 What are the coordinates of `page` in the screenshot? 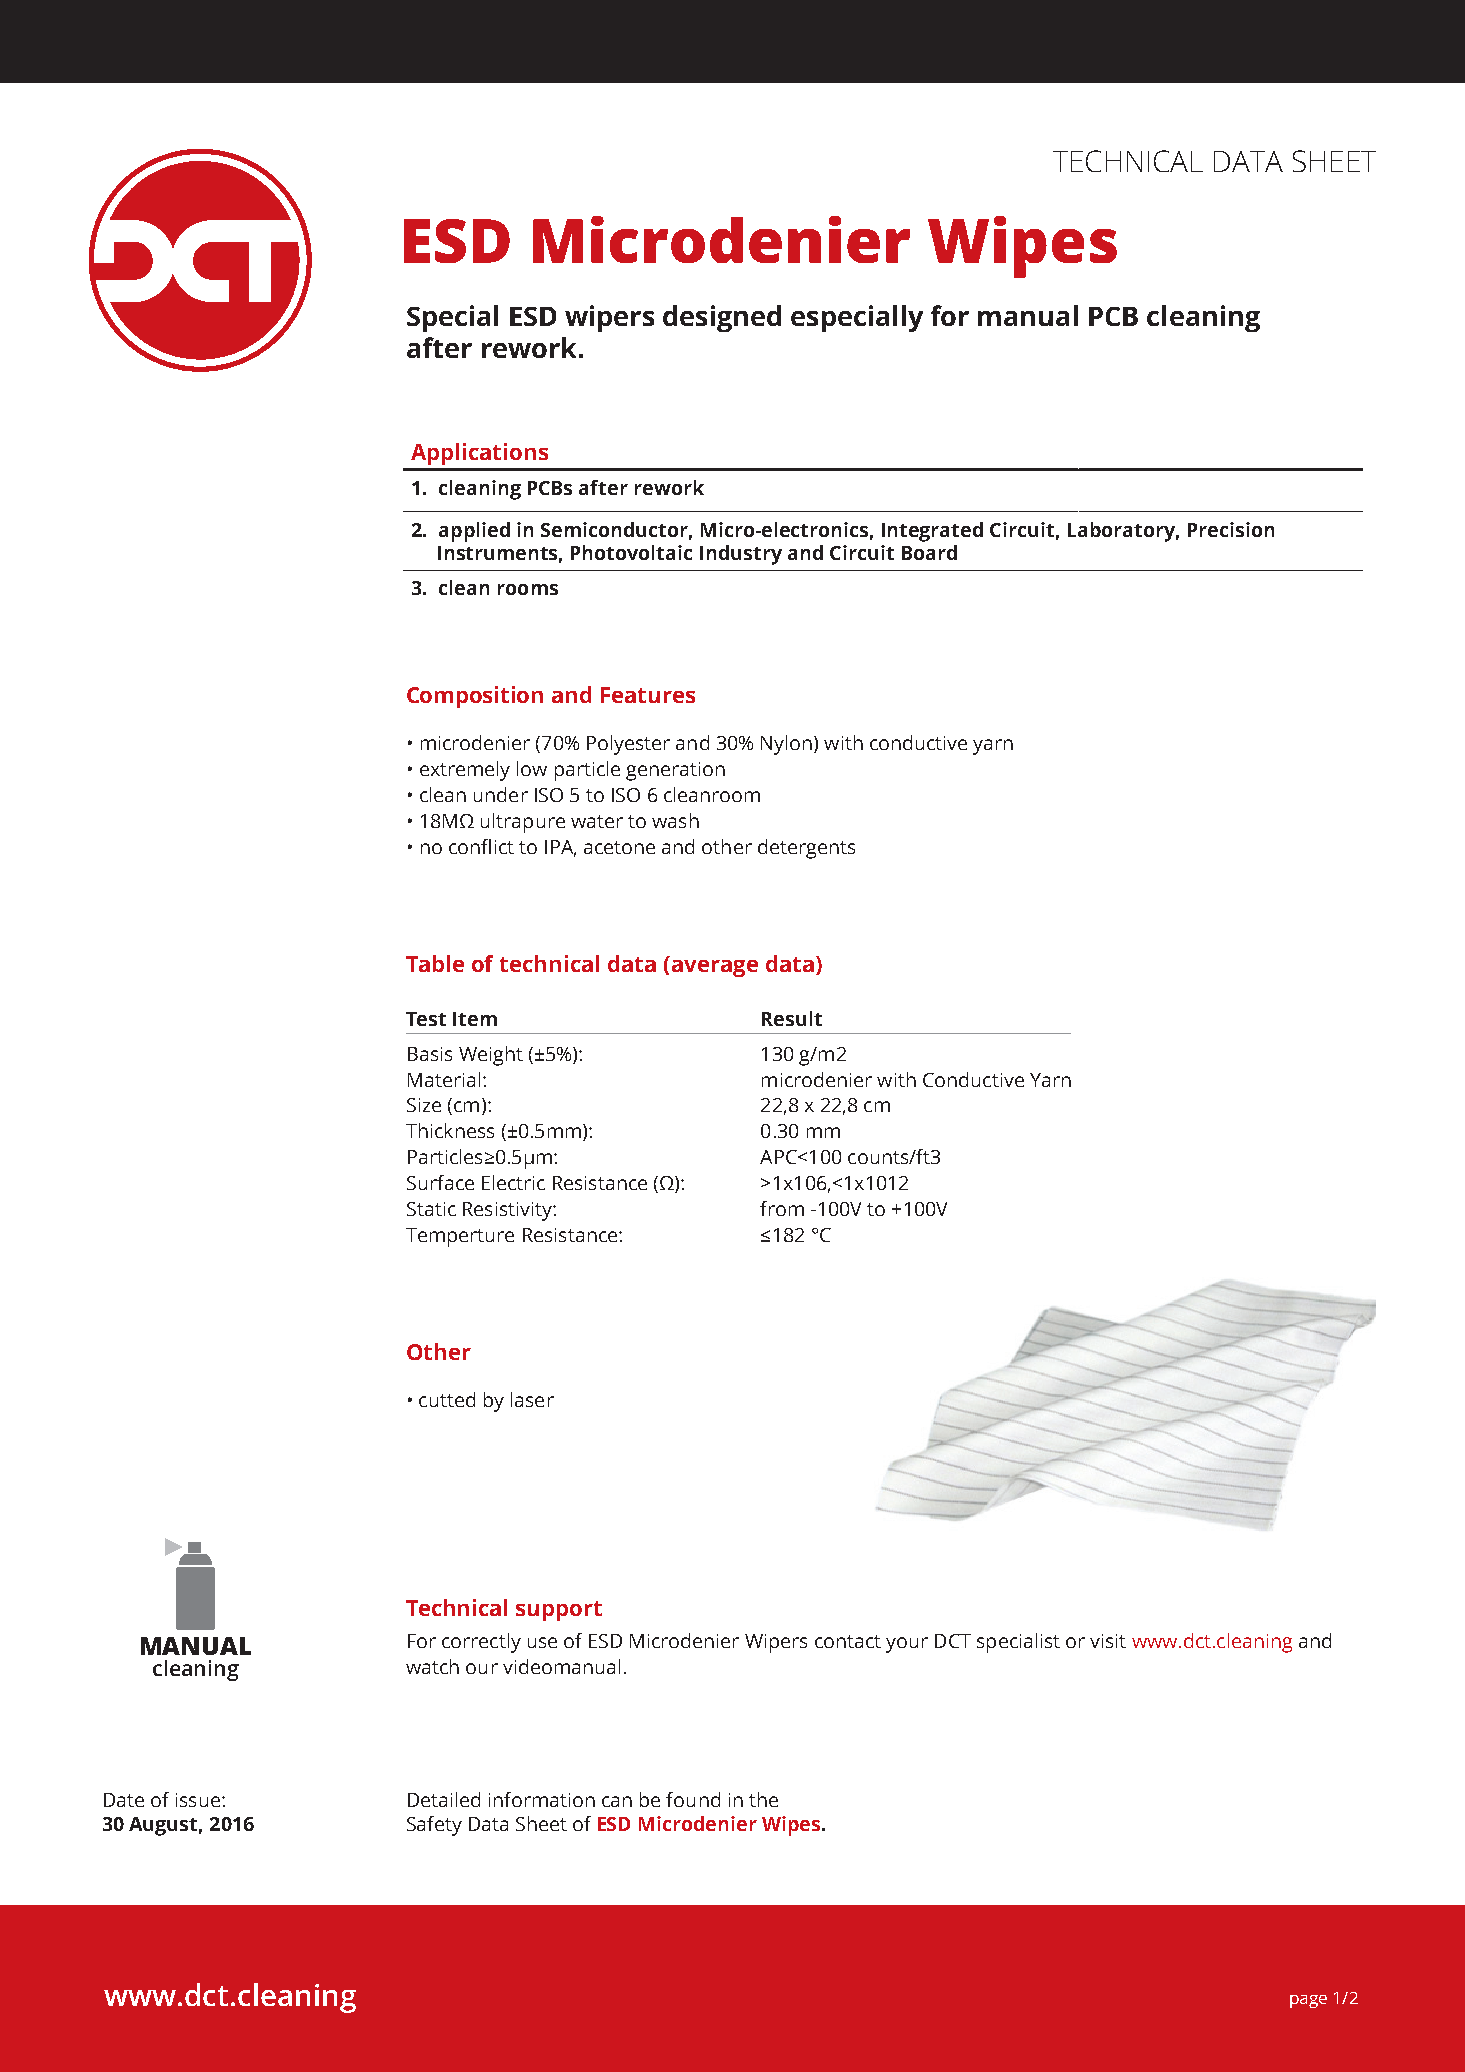 It's located at (1308, 2001).
